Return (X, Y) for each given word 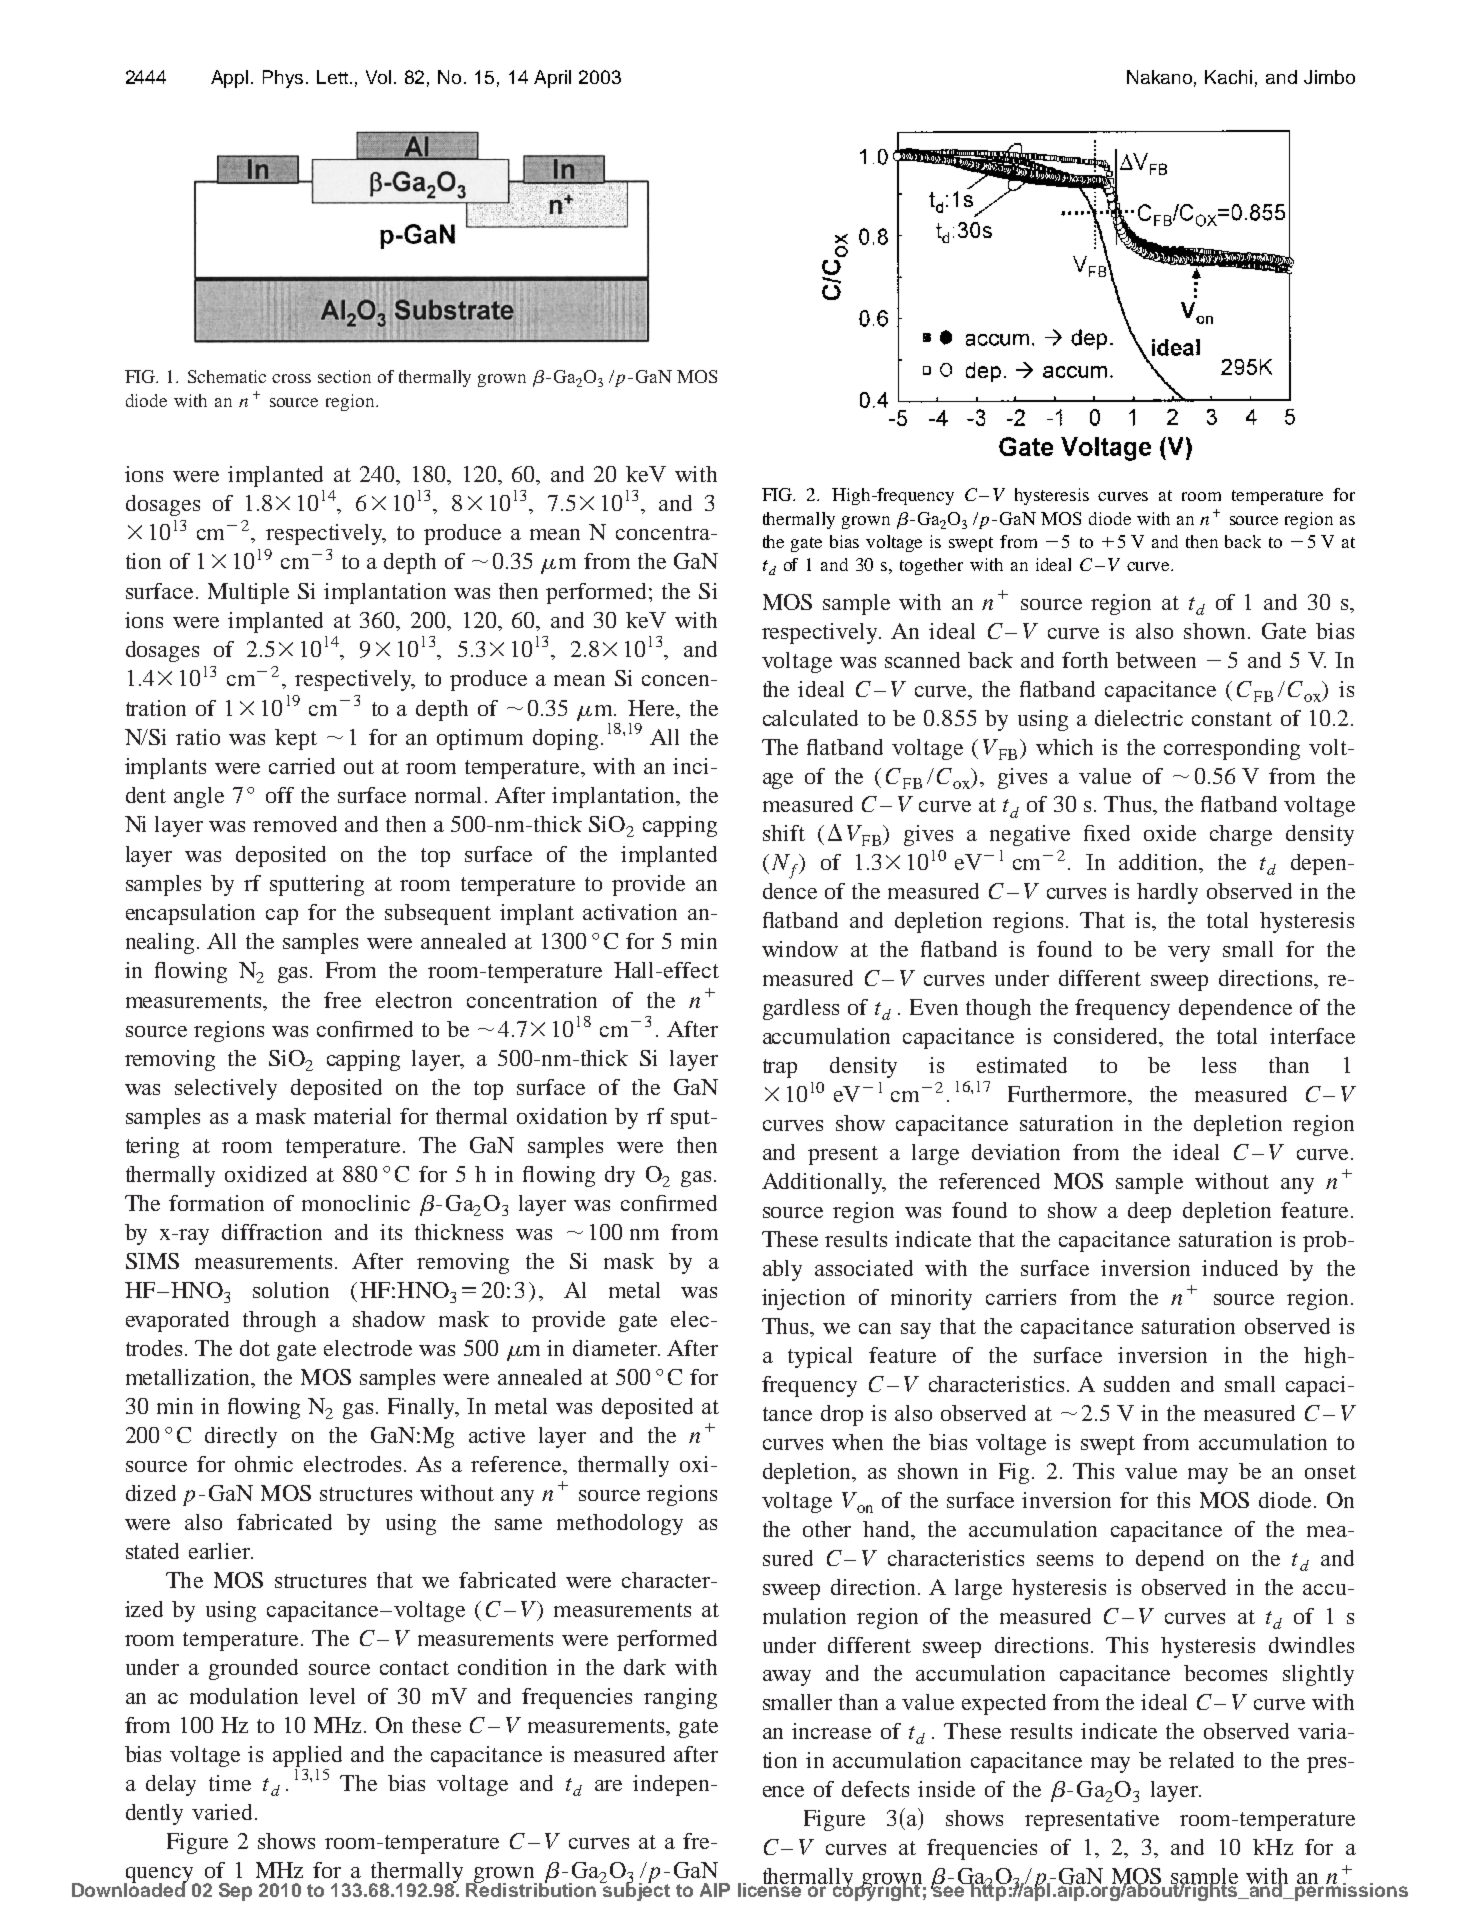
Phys (285, 79)
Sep (235, 1892)
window (800, 949)
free (342, 1000)
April (552, 79)
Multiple (248, 593)
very (1189, 954)
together (931, 566)
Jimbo (1329, 77)
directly (241, 1437)
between (1156, 660)
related (1201, 1760)
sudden (1137, 1384)
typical (820, 1357)
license (770, 1888)
